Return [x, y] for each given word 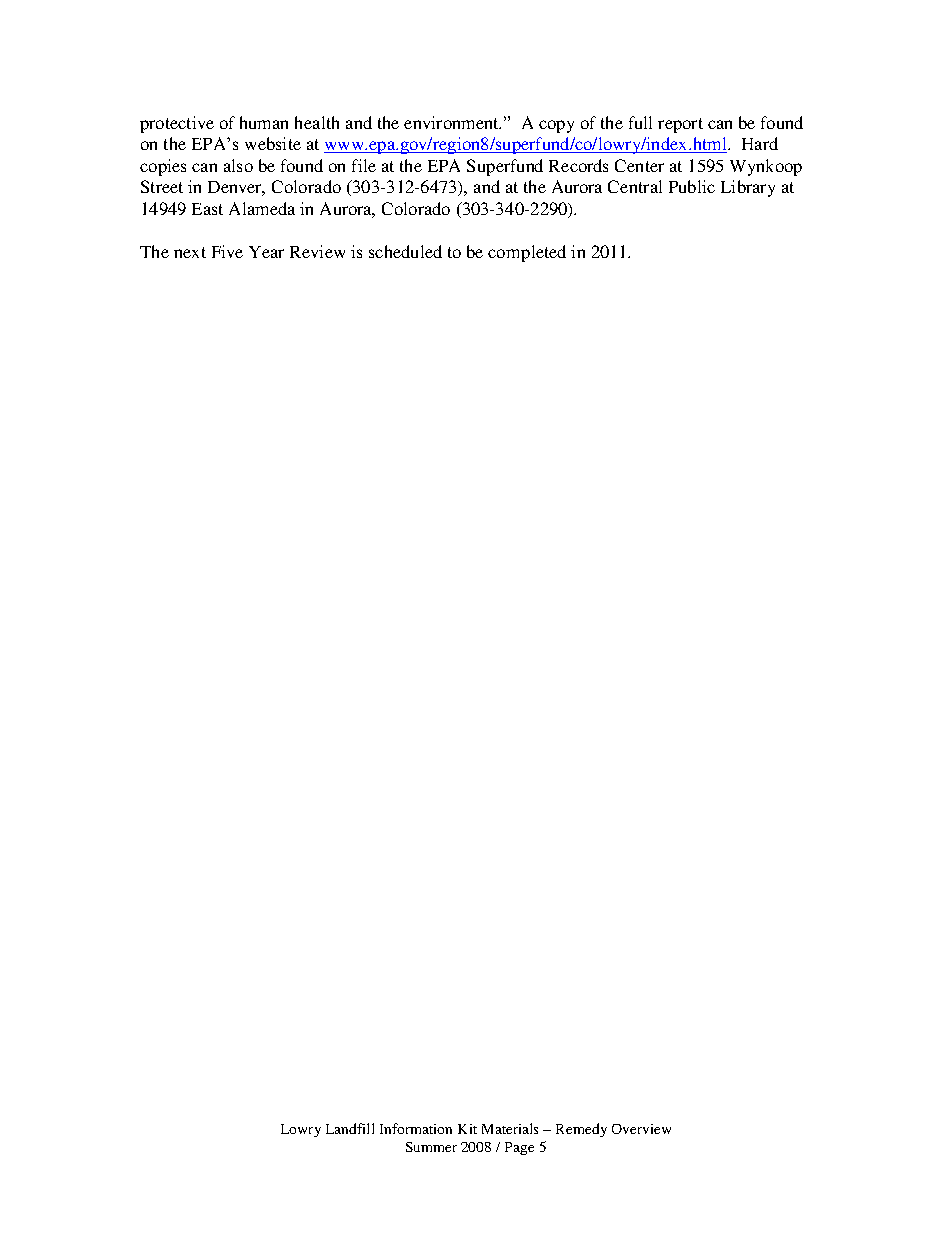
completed [527, 253]
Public [692, 186]
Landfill [350, 1128]
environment [452, 122]
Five [227, 251]
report [680, 125]
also [238, 165]
